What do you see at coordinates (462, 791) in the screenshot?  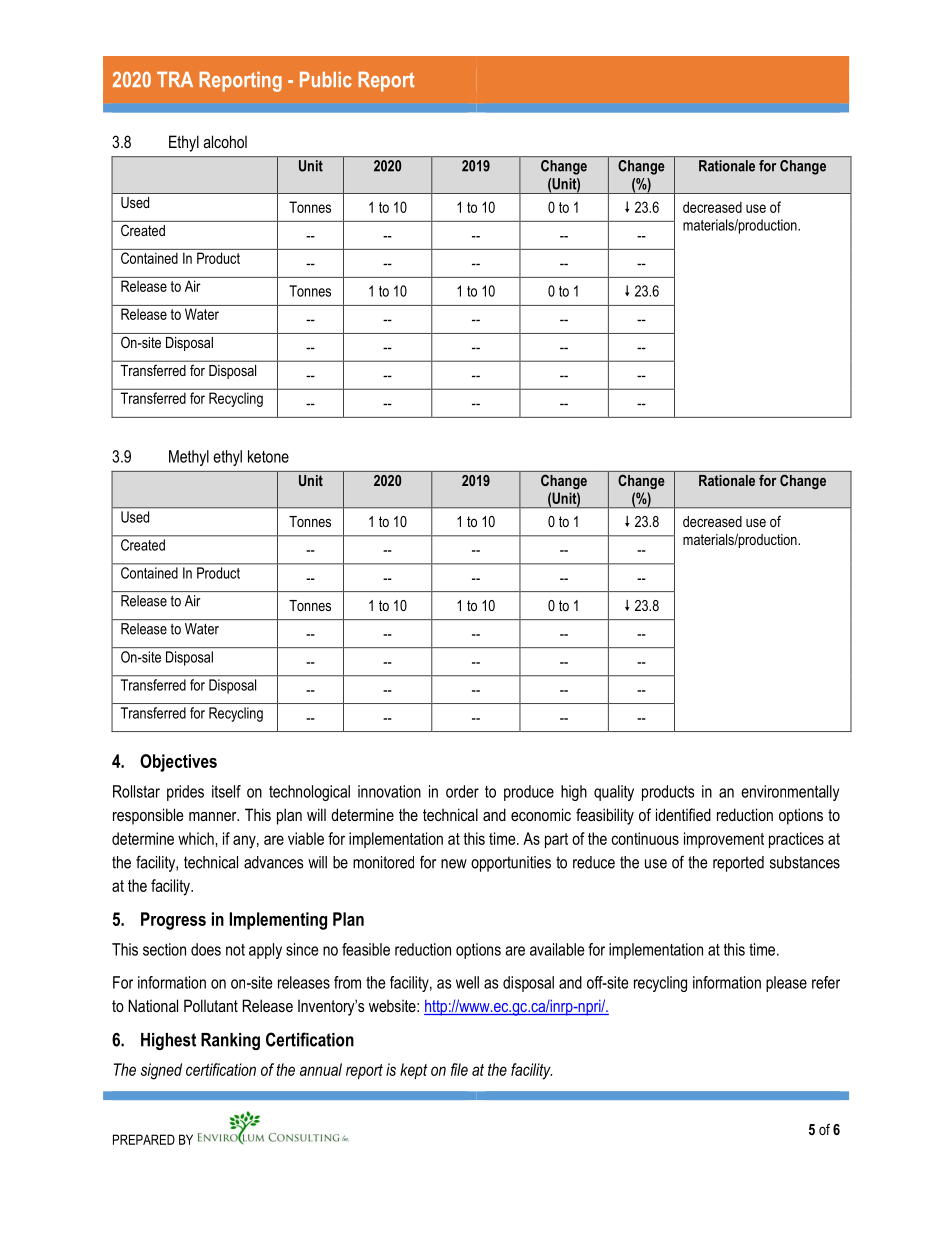 I see `order` at bounding box center [462, 791].
